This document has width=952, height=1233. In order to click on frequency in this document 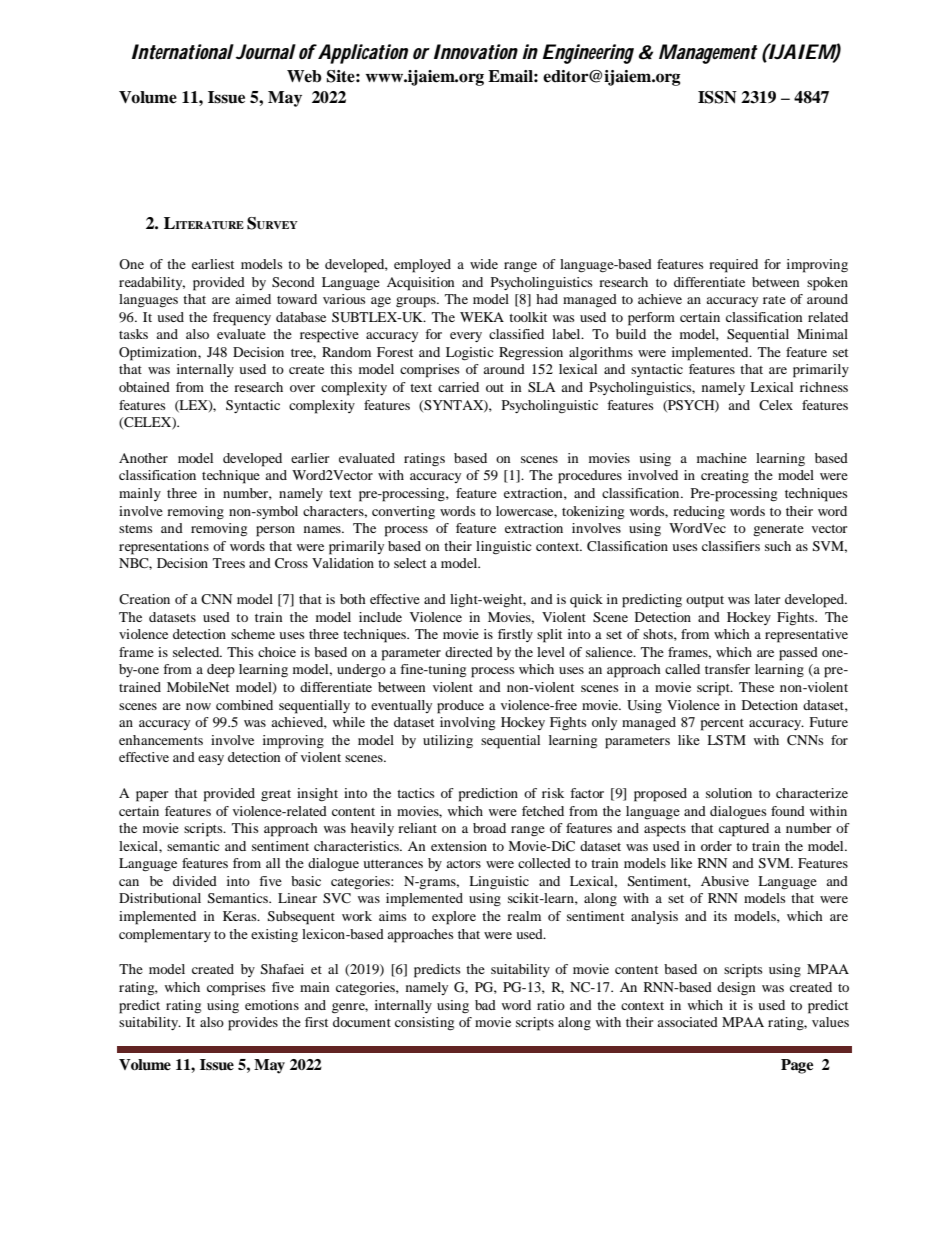, I will do `click(242, 319)`.
